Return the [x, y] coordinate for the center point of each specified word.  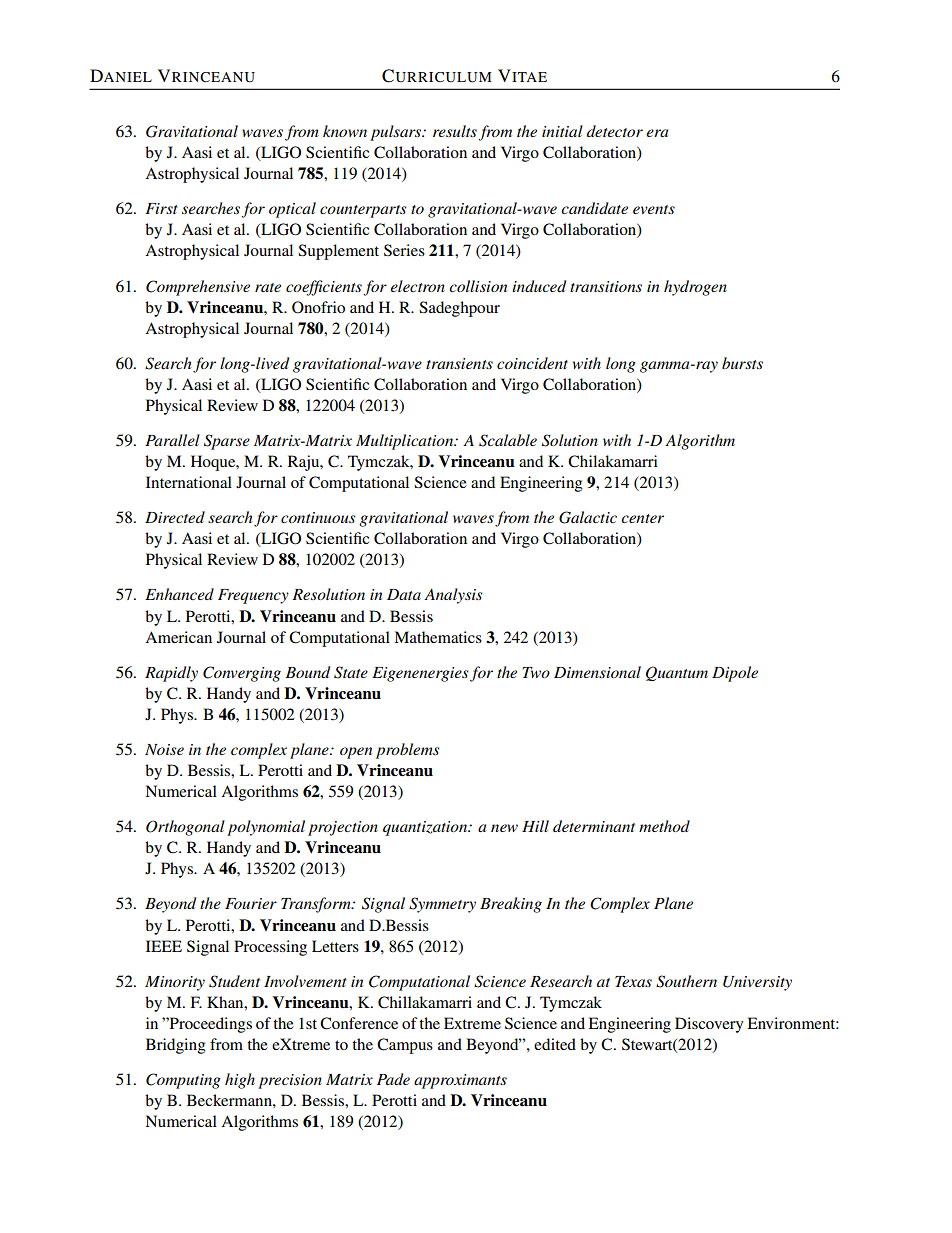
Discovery [709, 1025]
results [455, 131]
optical [292, 210]
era [657, 133]
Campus [405, 1046]
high [240, 1081]
